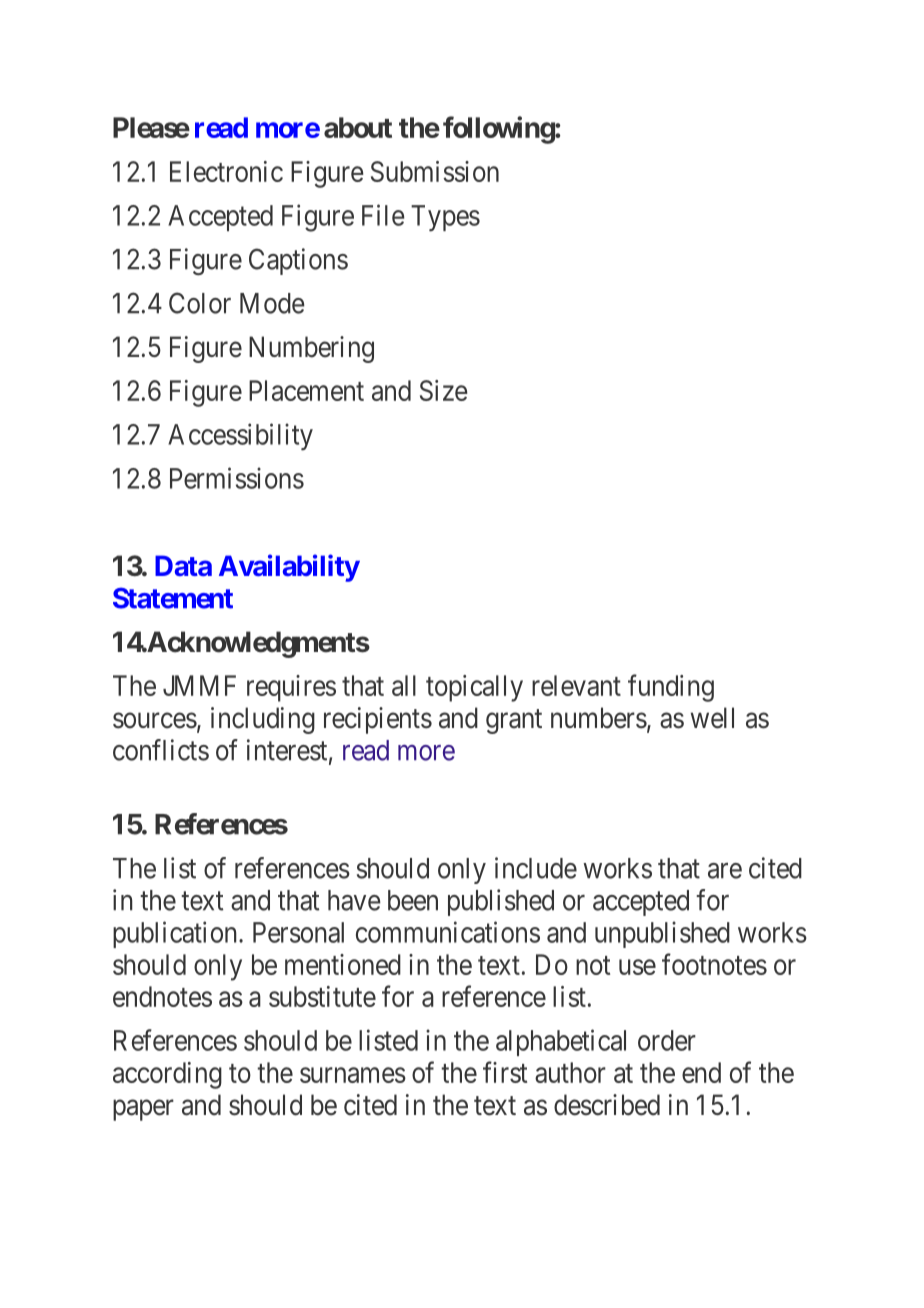 The height and width of the screenshot is (1308, 924). What do you see at coordinates (383, 215) in the screenshot?
I see `File` at bounding box center [383, 215].
